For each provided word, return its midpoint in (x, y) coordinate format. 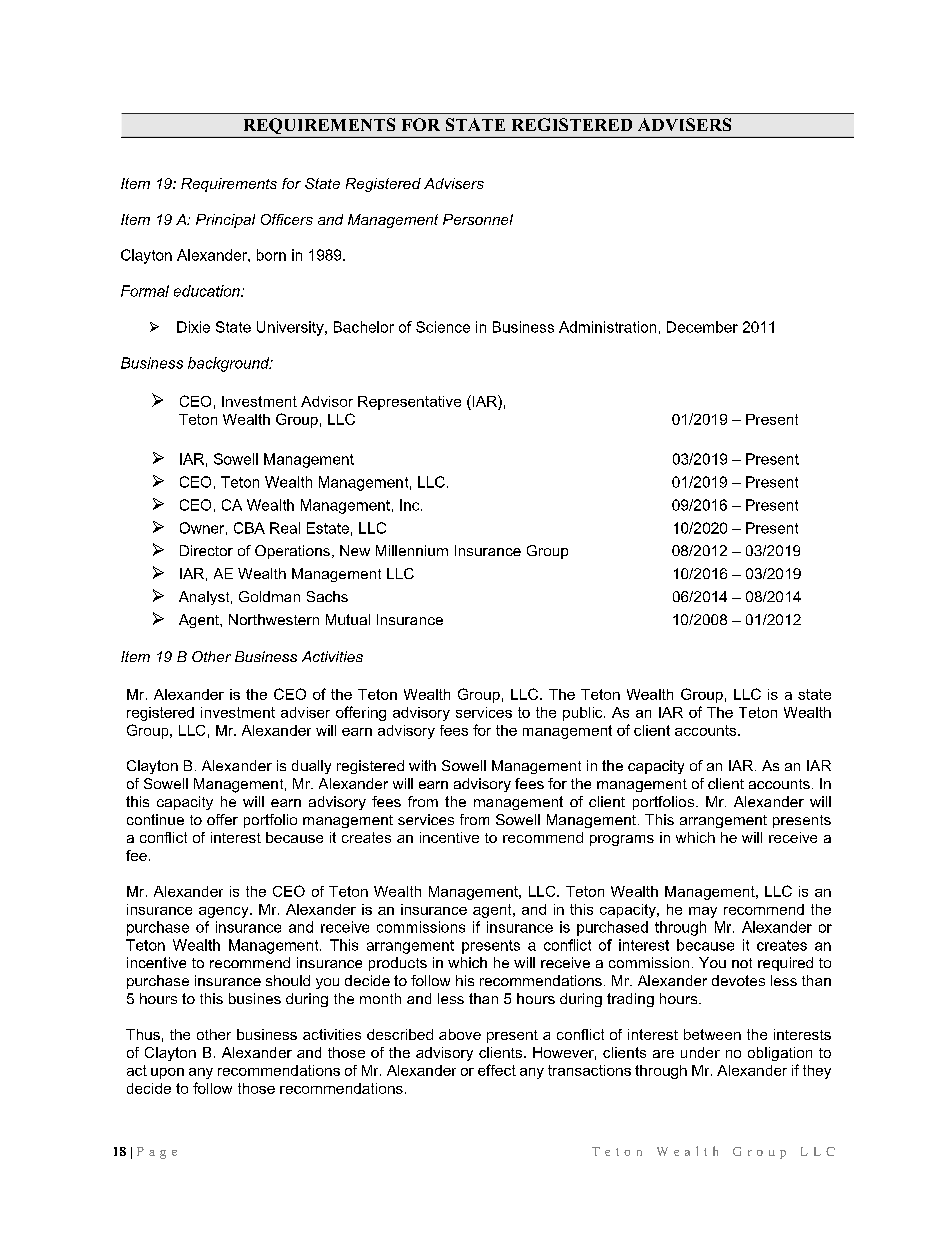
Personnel (478, 219)
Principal (225, 221)
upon (167, 1073)
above (460, 1034)
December (702, 327)
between (712, 1034)
